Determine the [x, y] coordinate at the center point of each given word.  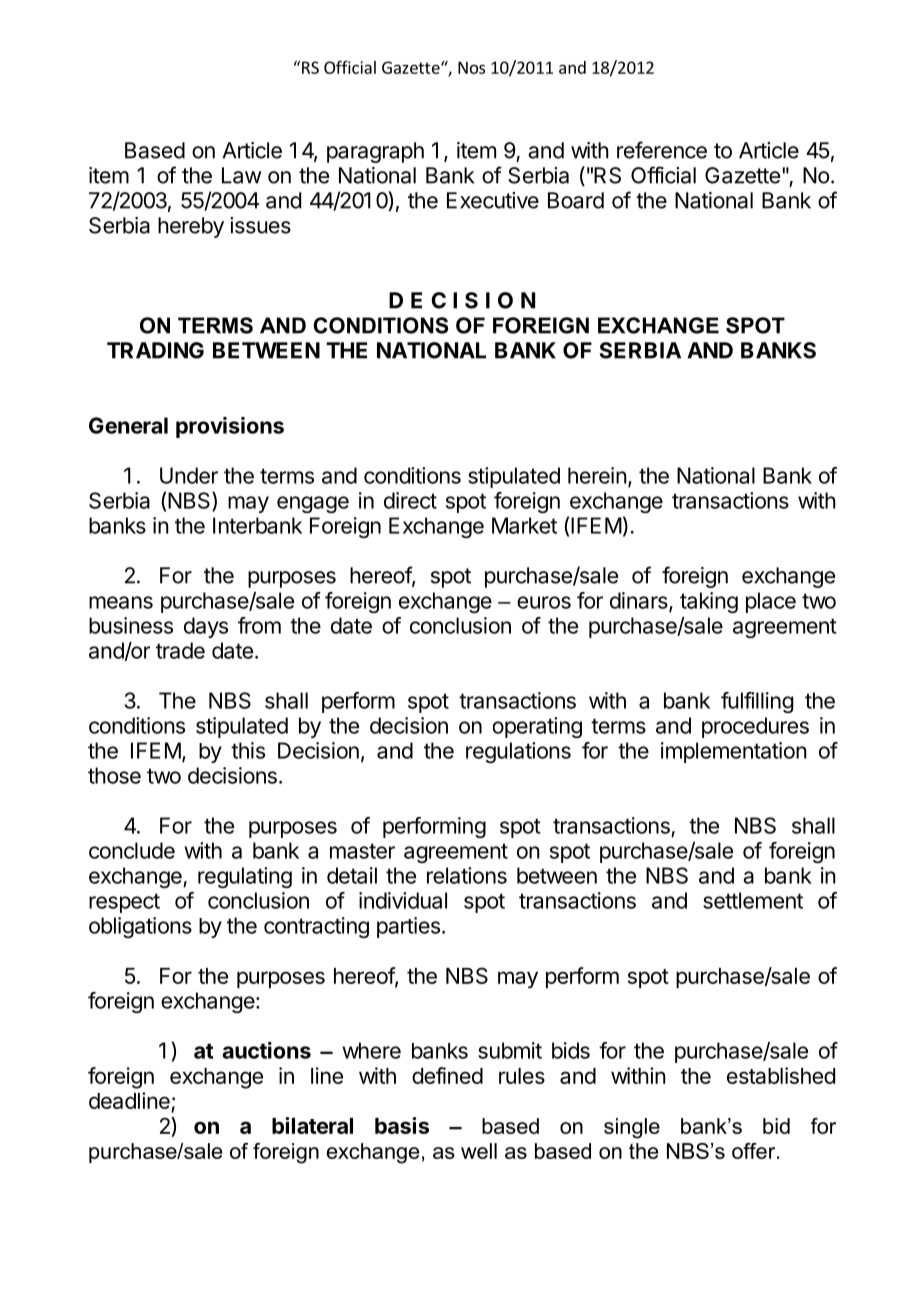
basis [402, 1125]
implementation [734, 752]
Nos [471, 67]
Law [241, 175]
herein [597, 475]
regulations [518, 752]
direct [410, 500]
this [248, 750]
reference [662, 150]
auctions [266, 1050]
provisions [230, 427]
